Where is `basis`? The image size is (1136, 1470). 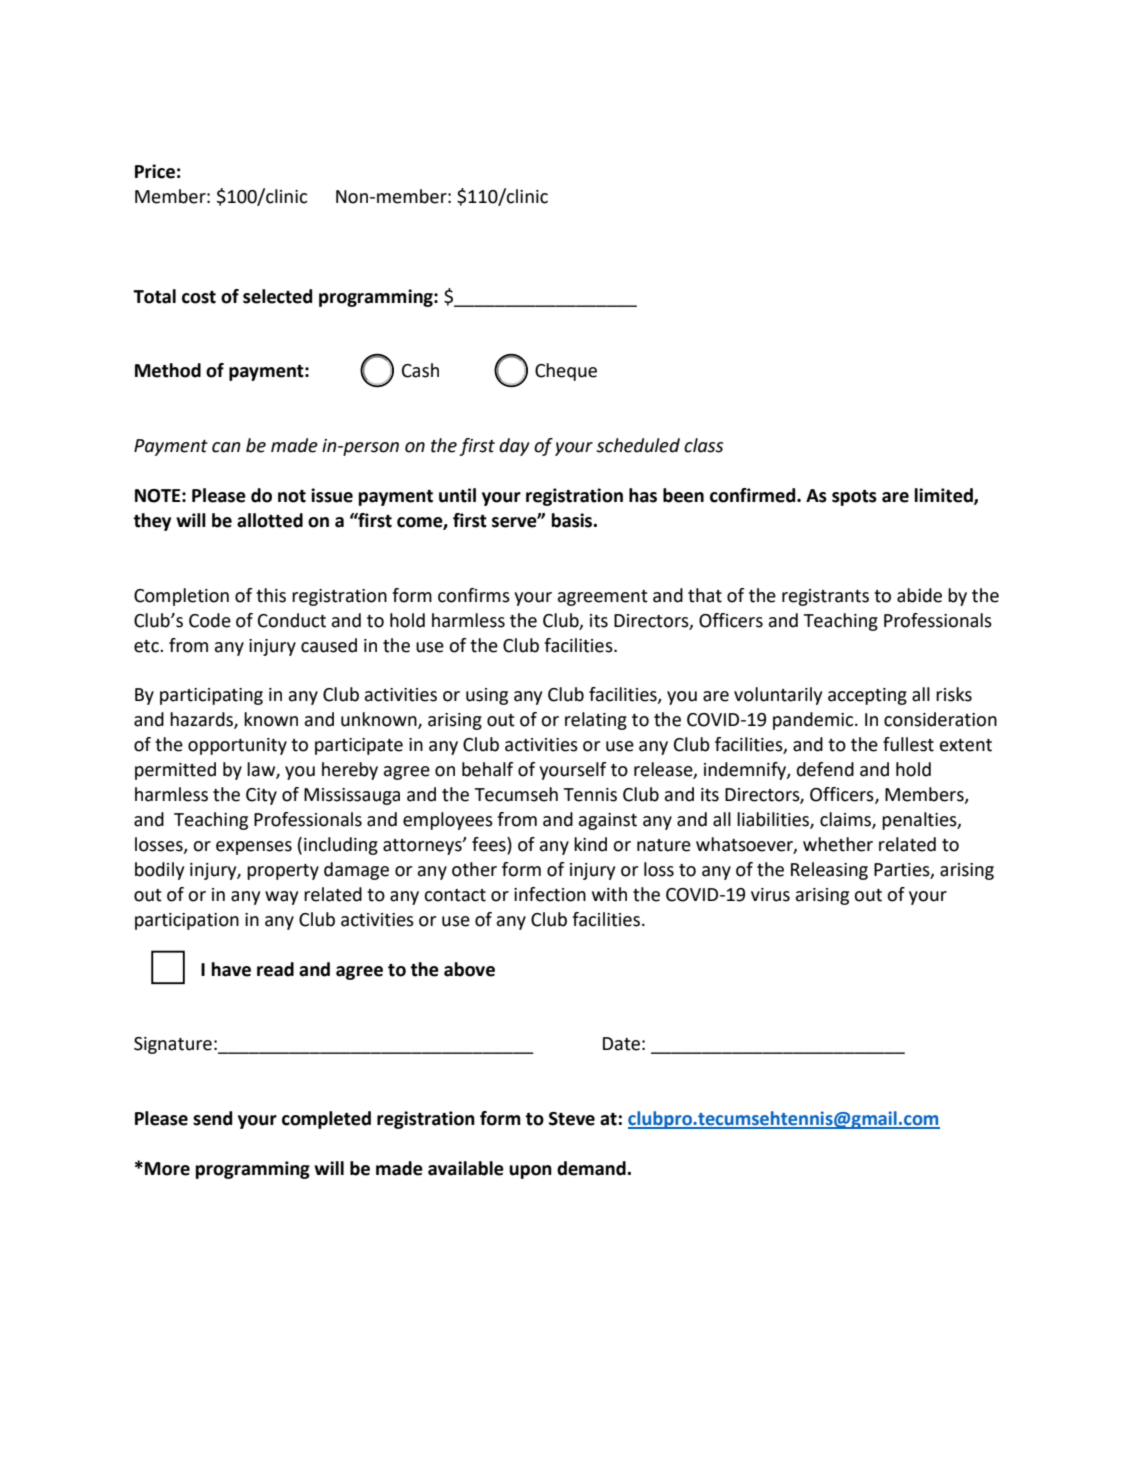
basis is located at coordinates (573, 520).
